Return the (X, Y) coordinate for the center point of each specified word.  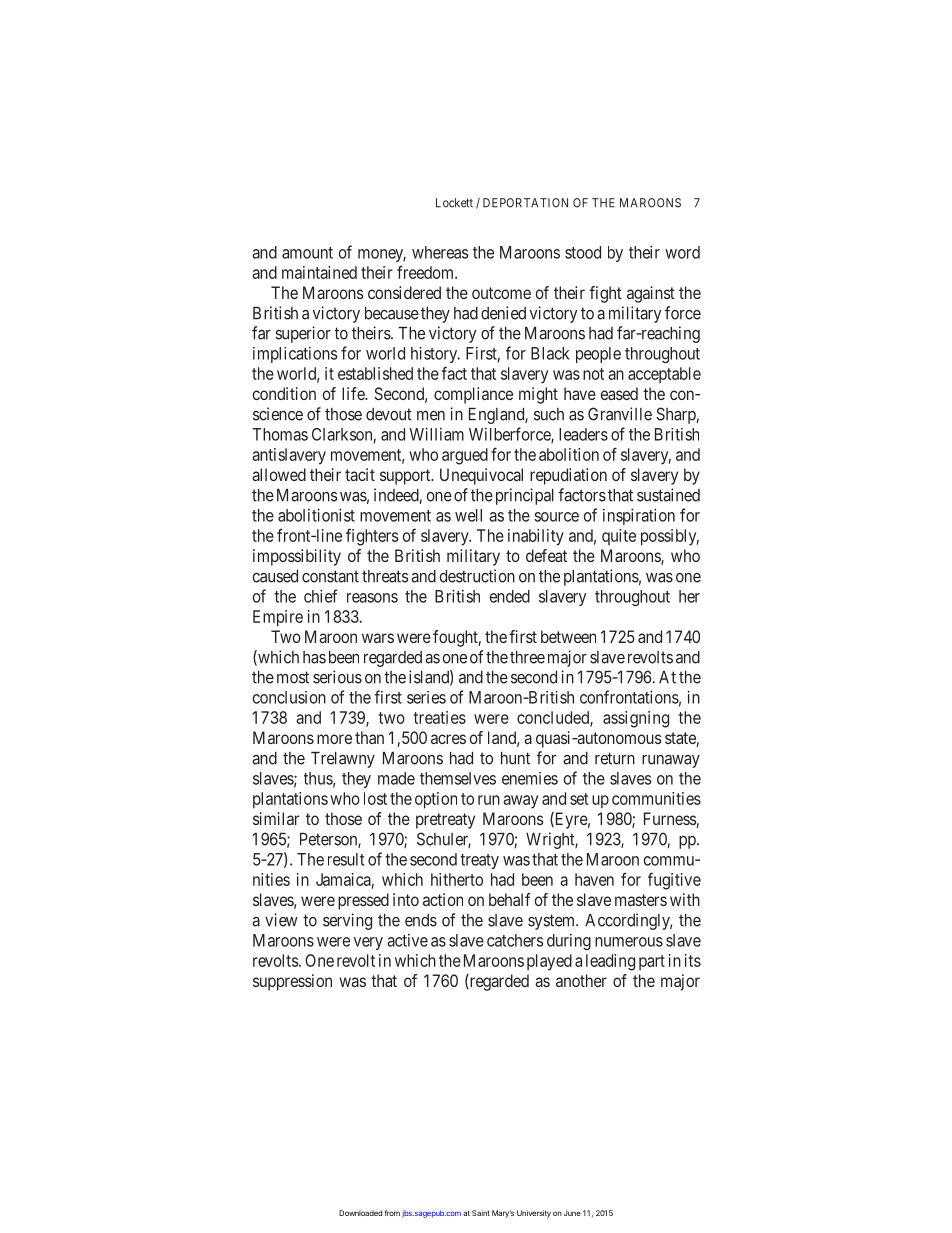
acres (448, 739)
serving (347, 921)
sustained (668, 495)
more (334, 739)
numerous (629, 942)
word (682, 252)
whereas (440, 252)
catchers (515, 940)
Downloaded (360, 1213)
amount (307, 253)
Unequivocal (481, 476)
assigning (636, 719)
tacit (360, 474)
